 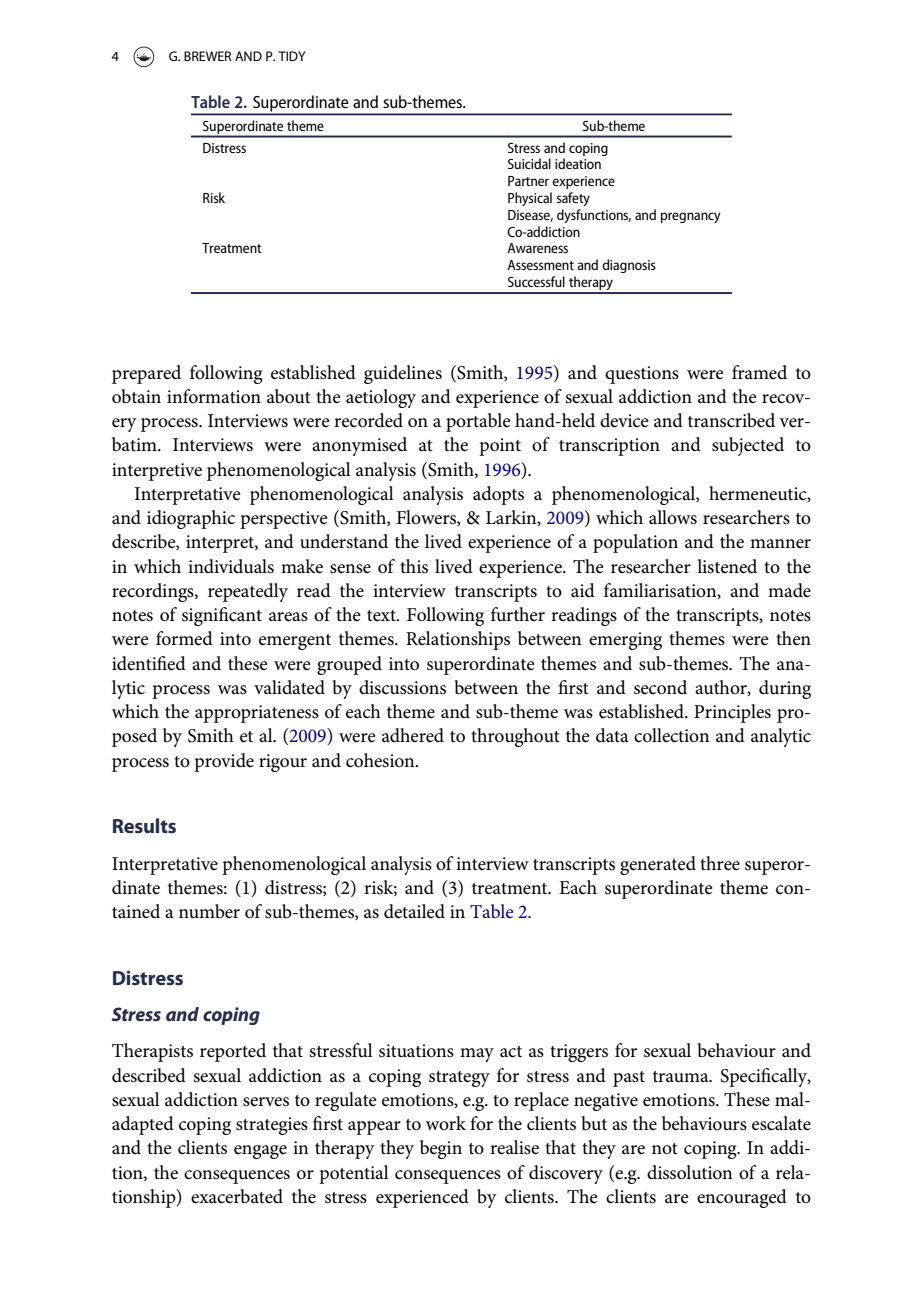 What do you see at coordinates (184, 638) in the page?
I see `formed` at bounding box center [184, 638].
